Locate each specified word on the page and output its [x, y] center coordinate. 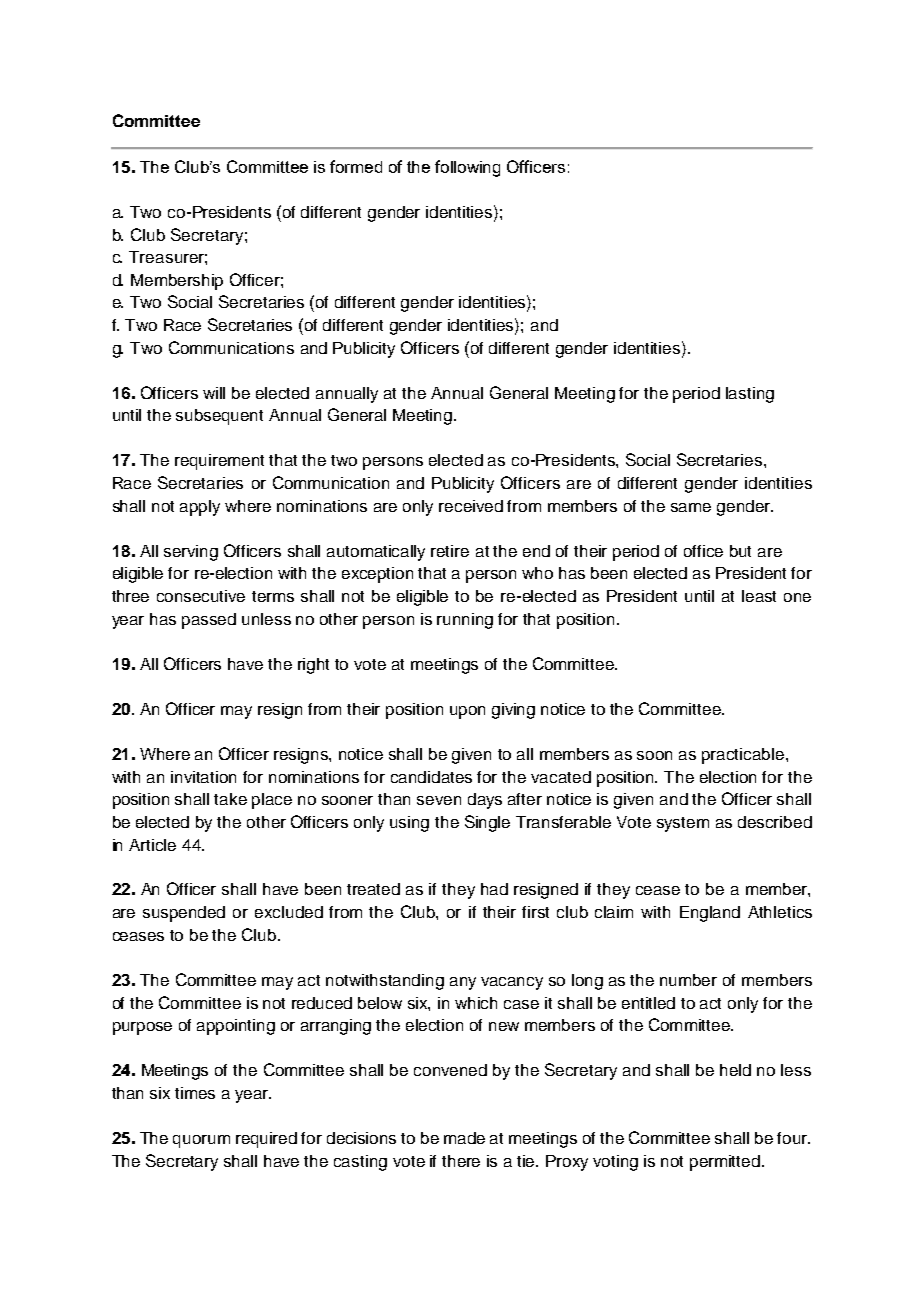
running [465, 621]
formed [356, 166]
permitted [725, 1163]
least [759, 596]
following [467, 168]
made [464, 1138]
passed [209, 621]
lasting [750, 395]
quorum [201, 1141]
